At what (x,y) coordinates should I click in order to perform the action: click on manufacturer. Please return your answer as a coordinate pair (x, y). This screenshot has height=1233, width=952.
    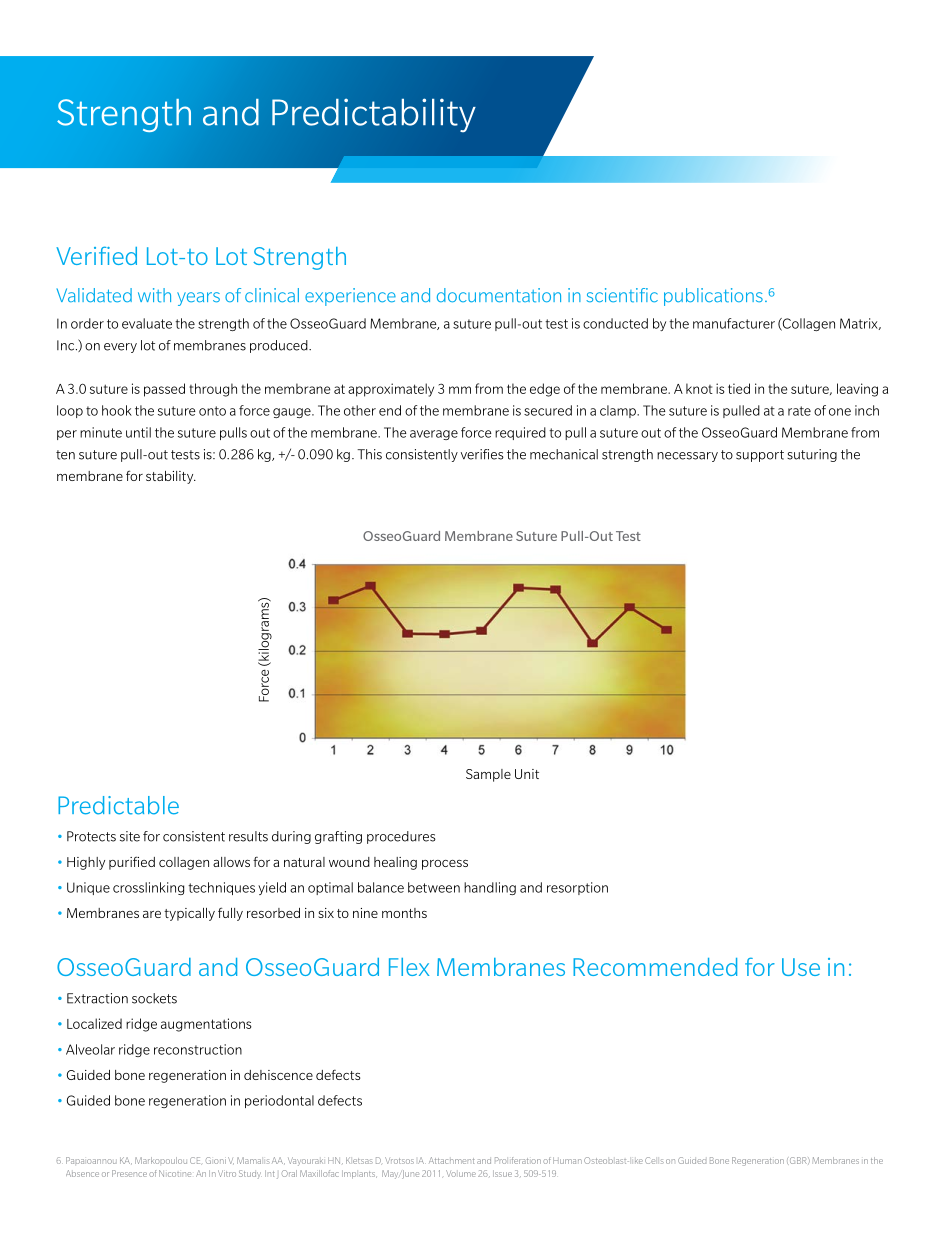
    Looking at the image, I should click on (734, 323).
